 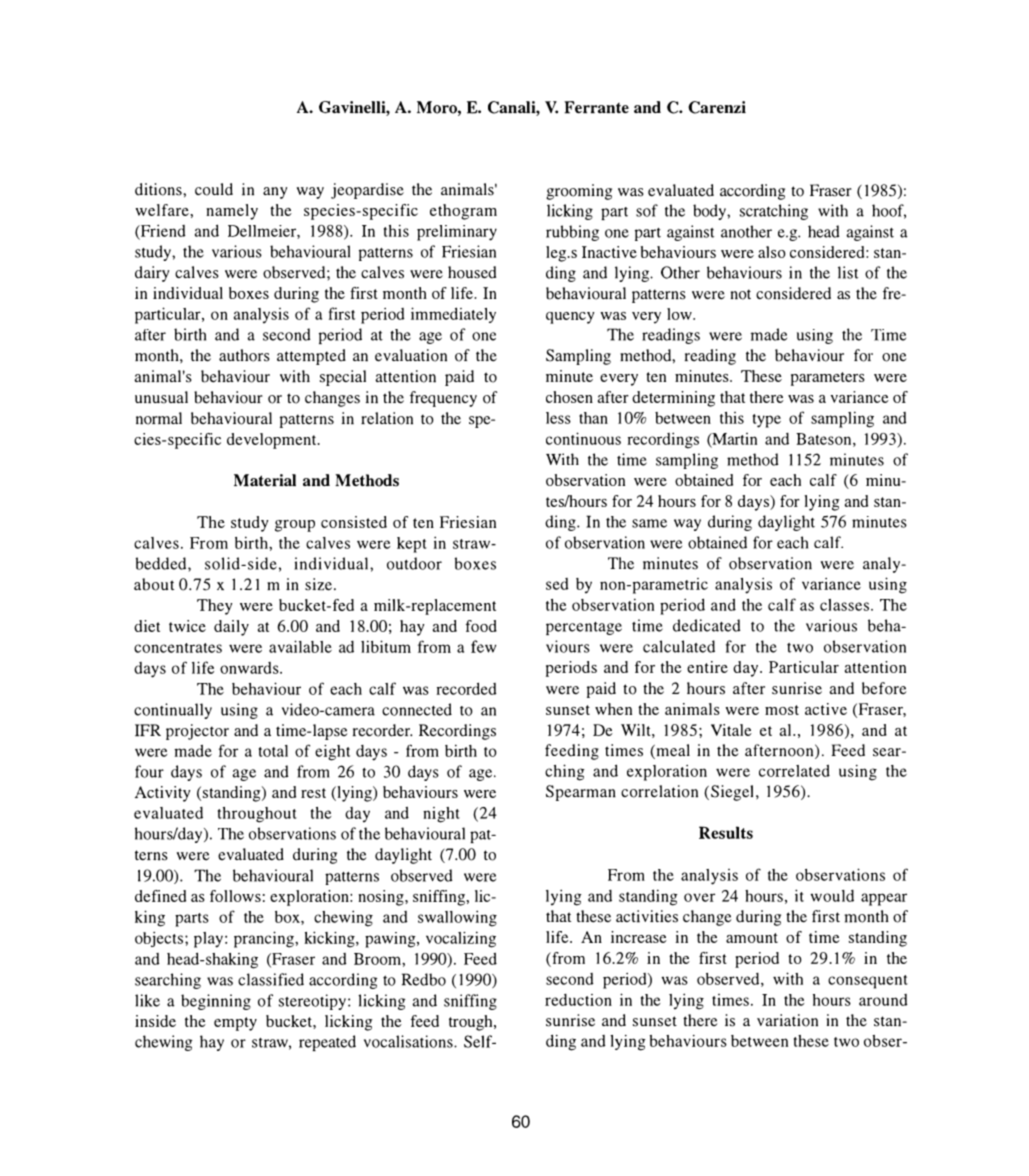 I want to click on classes, so click(x=846, y=605).
